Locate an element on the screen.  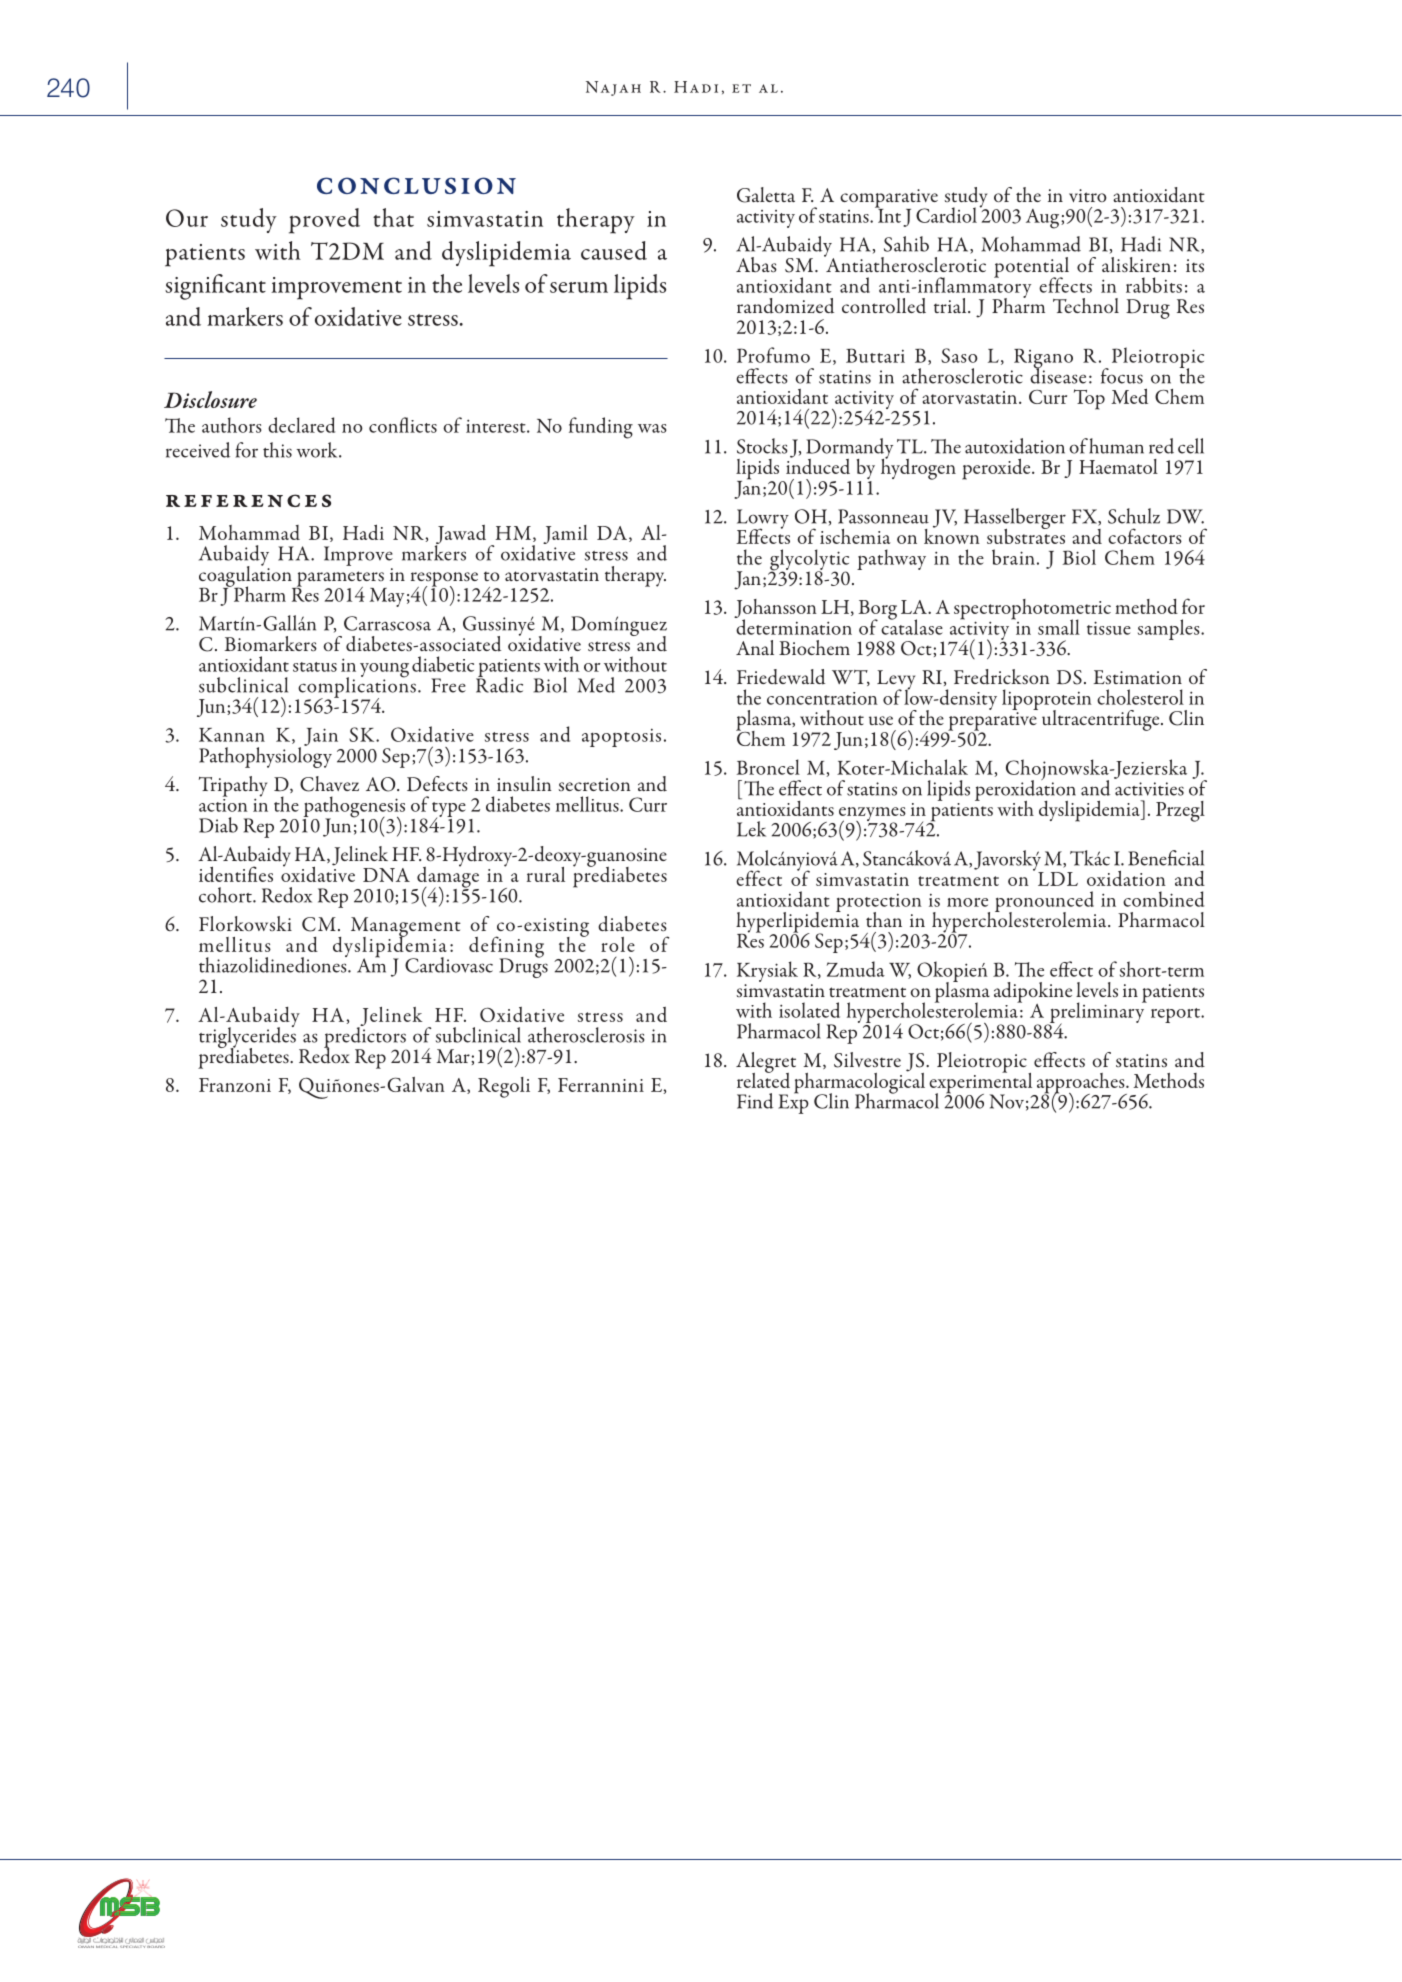
predictors is located at coordinates (365, 1037).
